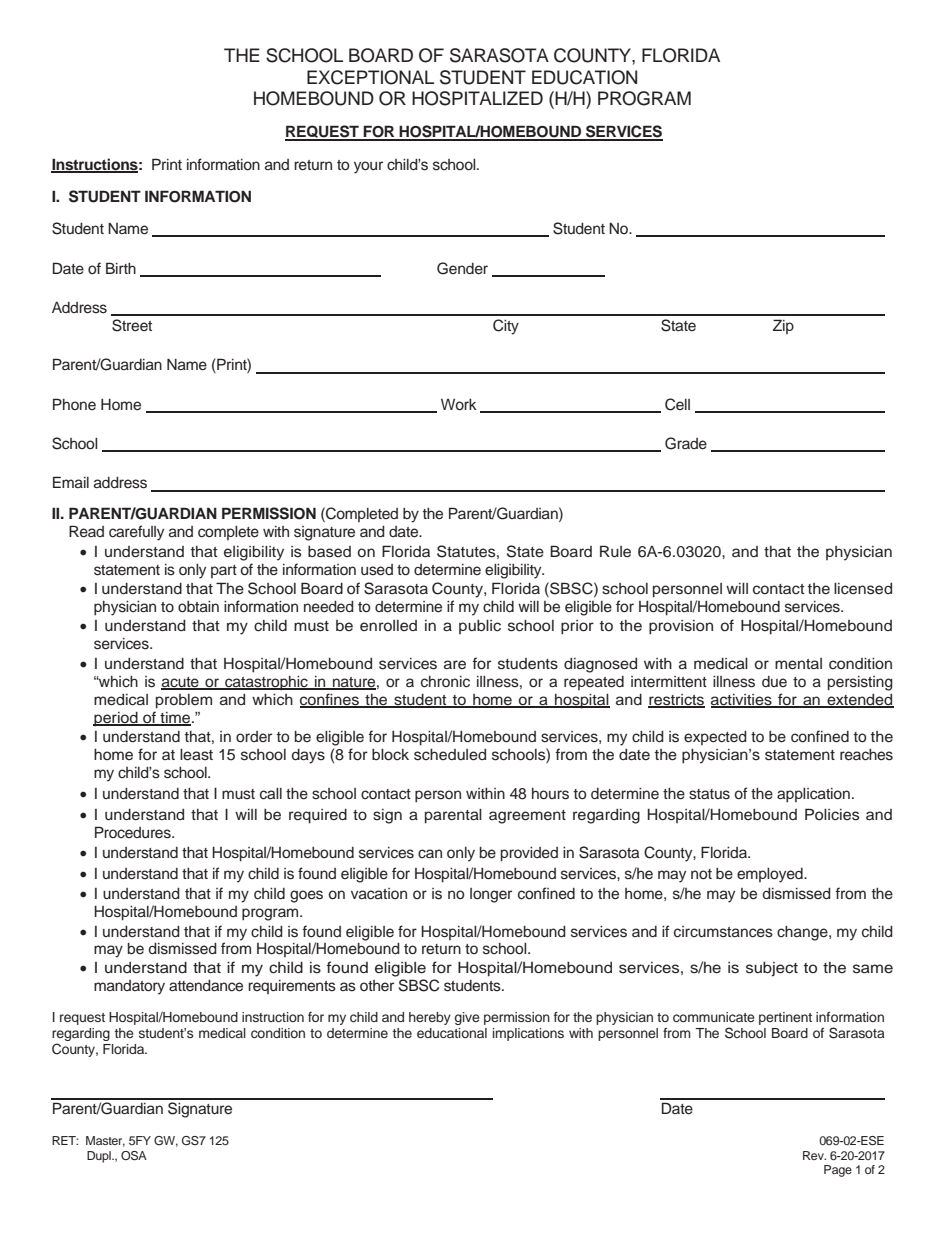  What do you see at coordinates (783, 326) in the document?
I see `Zip` at bounding box center [783, 326].
